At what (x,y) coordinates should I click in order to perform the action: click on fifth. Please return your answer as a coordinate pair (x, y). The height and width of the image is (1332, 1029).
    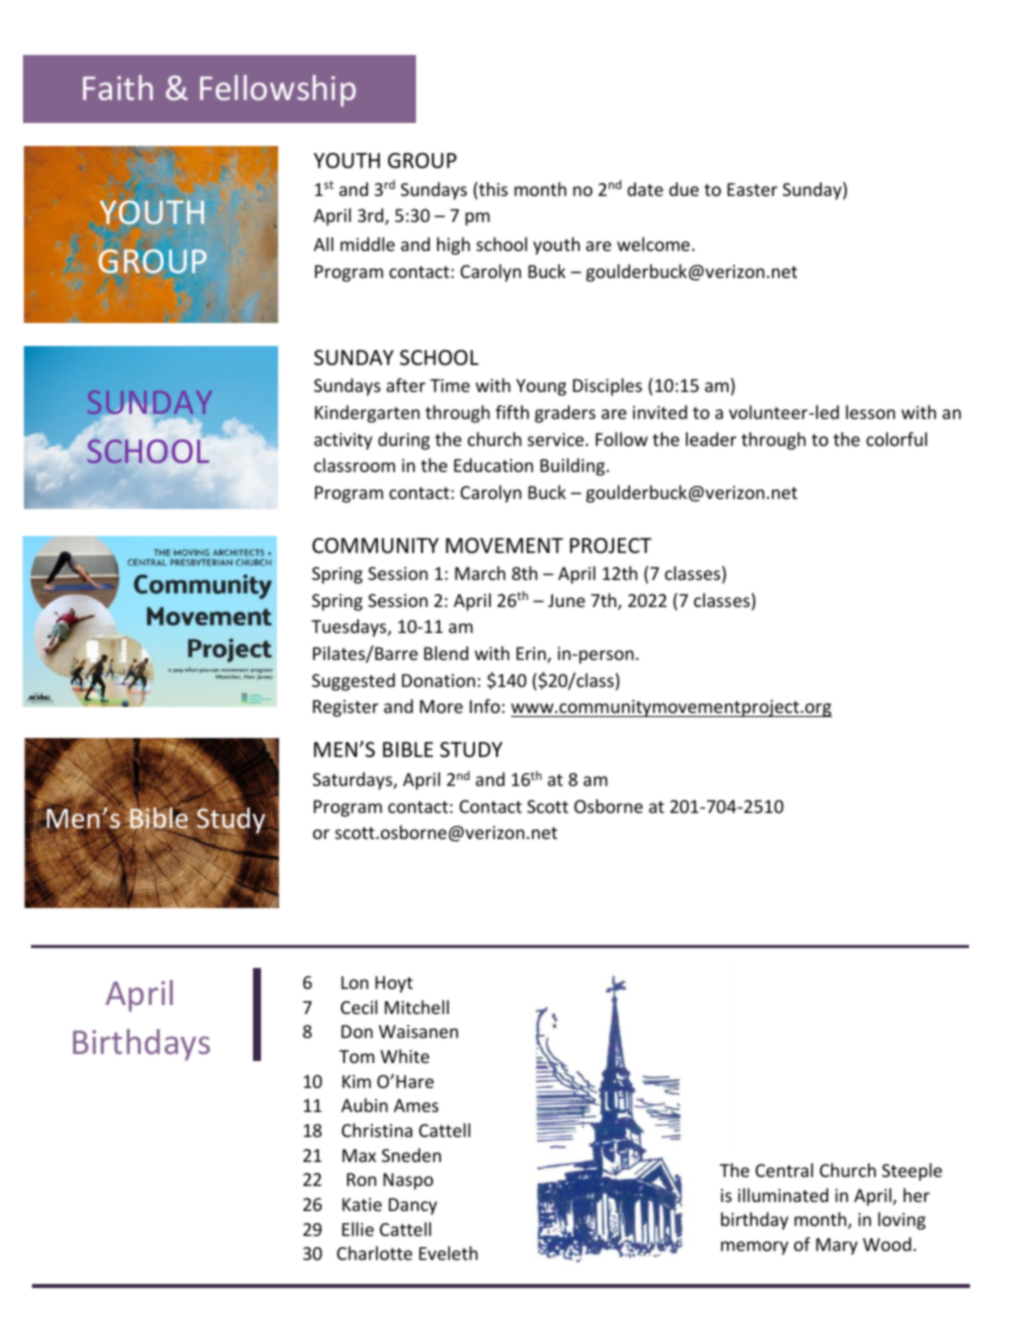
    Looking at the image, I should click on (512, 412).
